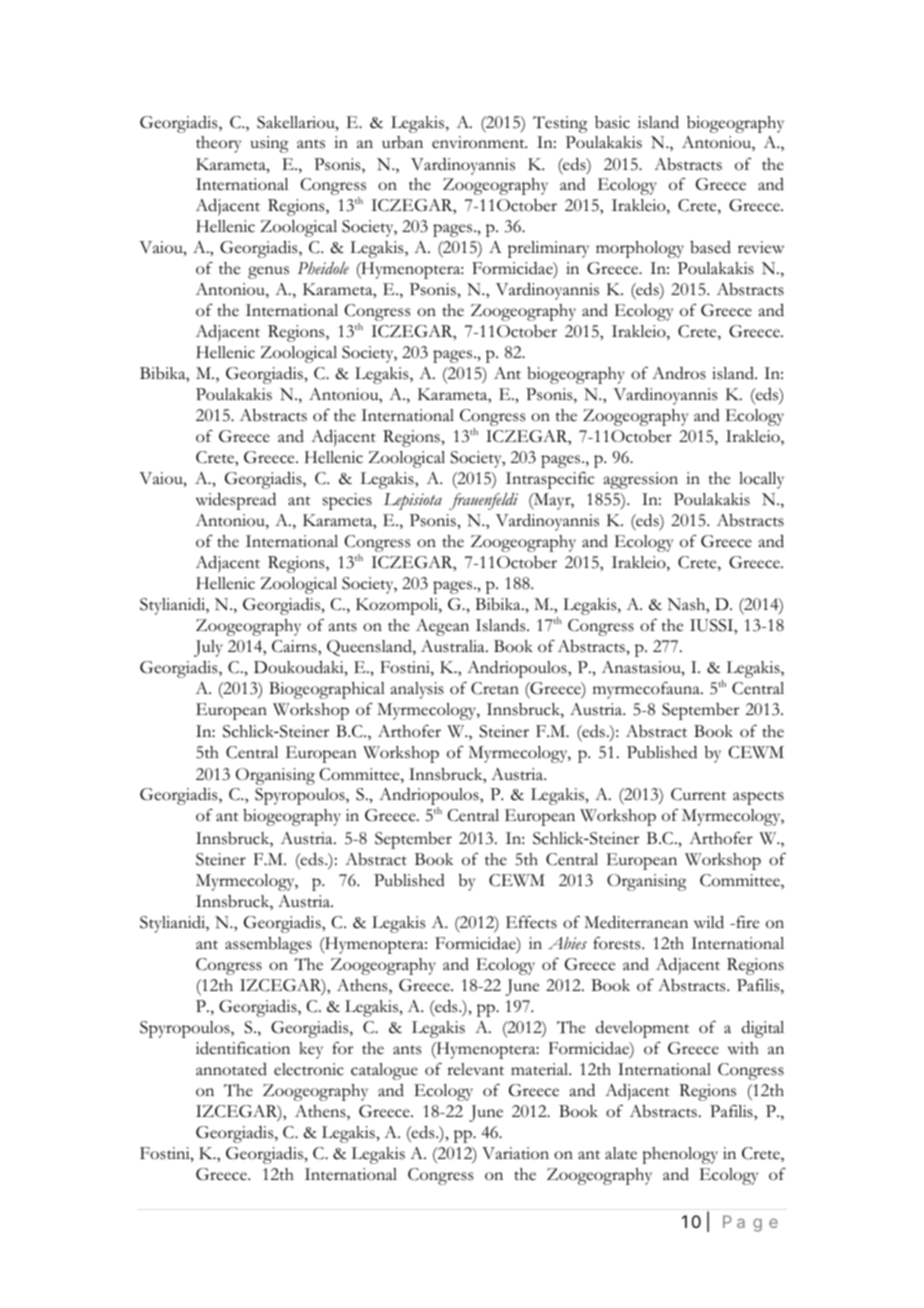 This page has width=924, height=1308. Describe the element at coordinates (295, 646) in the page. I see `Cairns` at that location.
